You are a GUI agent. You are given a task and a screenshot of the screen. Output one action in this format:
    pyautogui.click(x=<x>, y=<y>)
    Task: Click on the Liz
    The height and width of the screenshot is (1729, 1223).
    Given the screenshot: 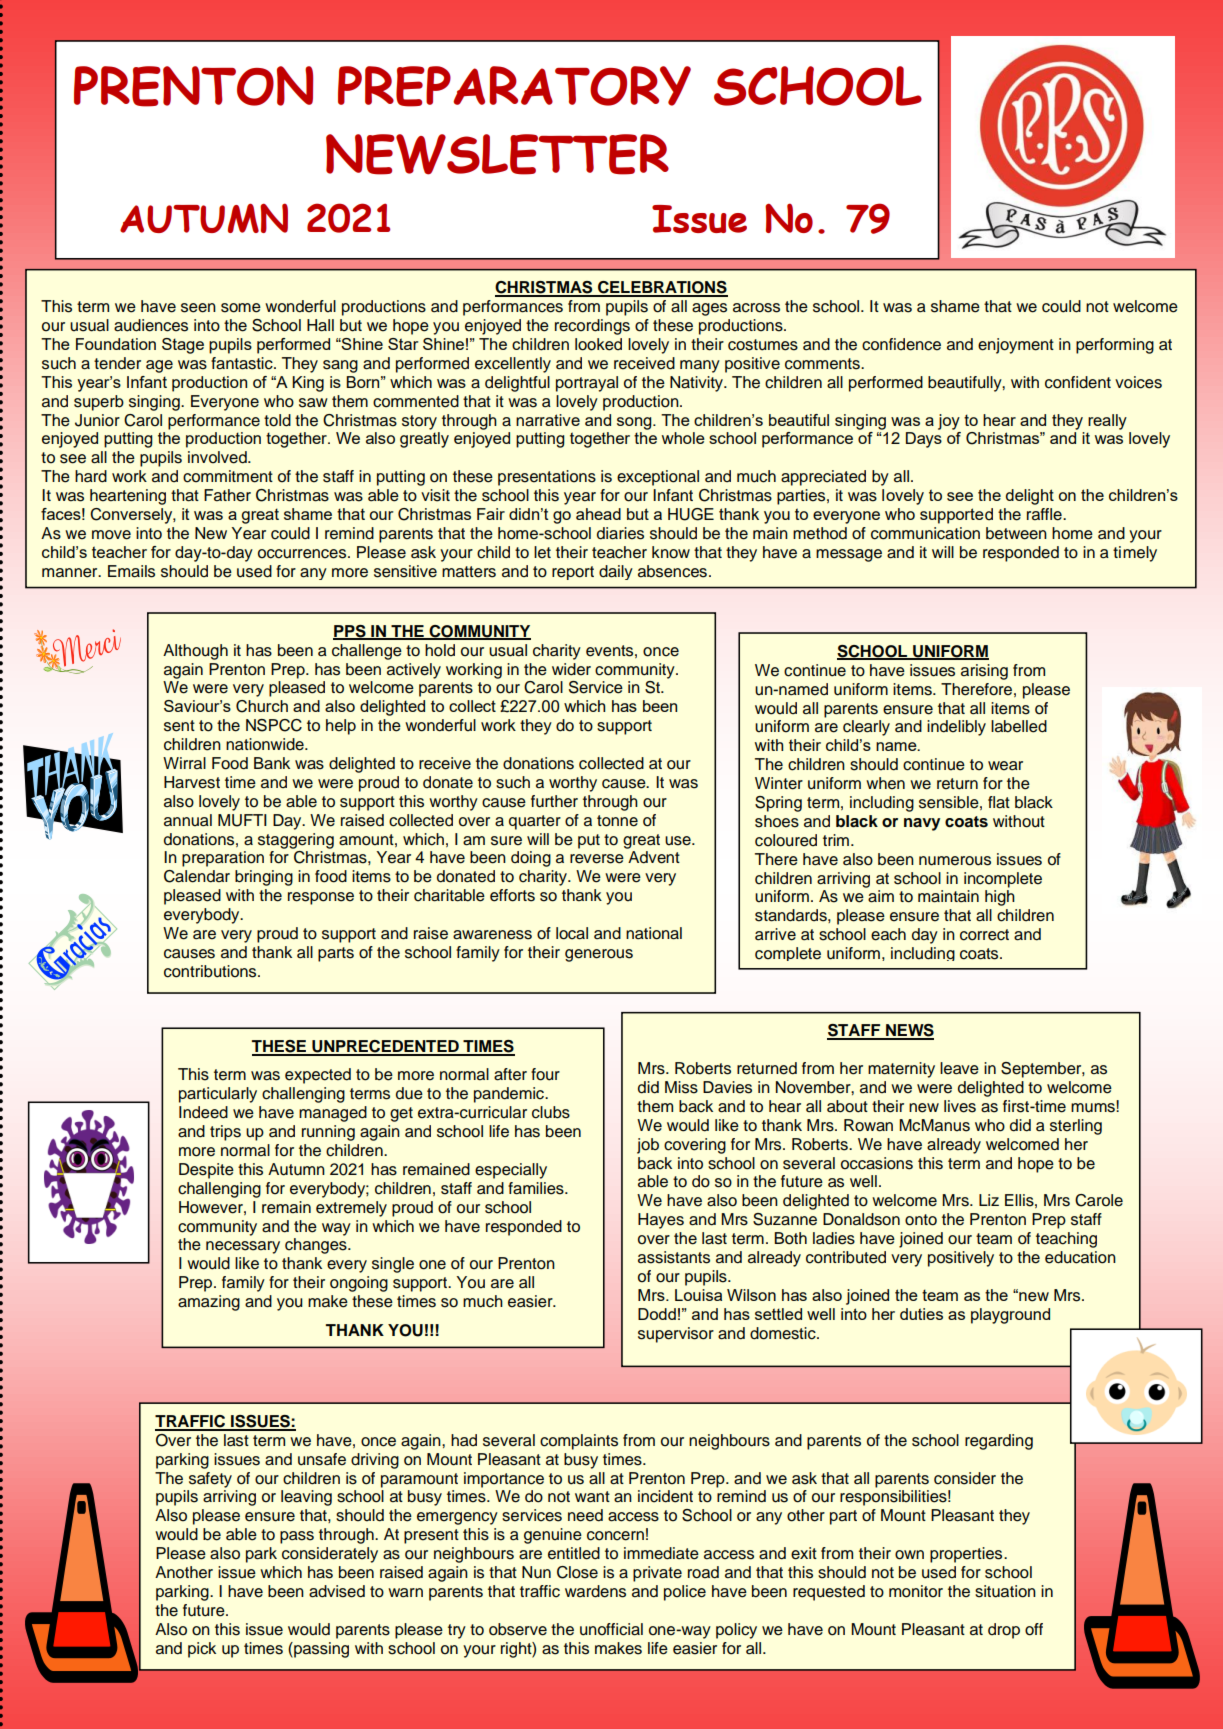 What is the action you would take?
    pyautogui.click(x=989, y=1200)
